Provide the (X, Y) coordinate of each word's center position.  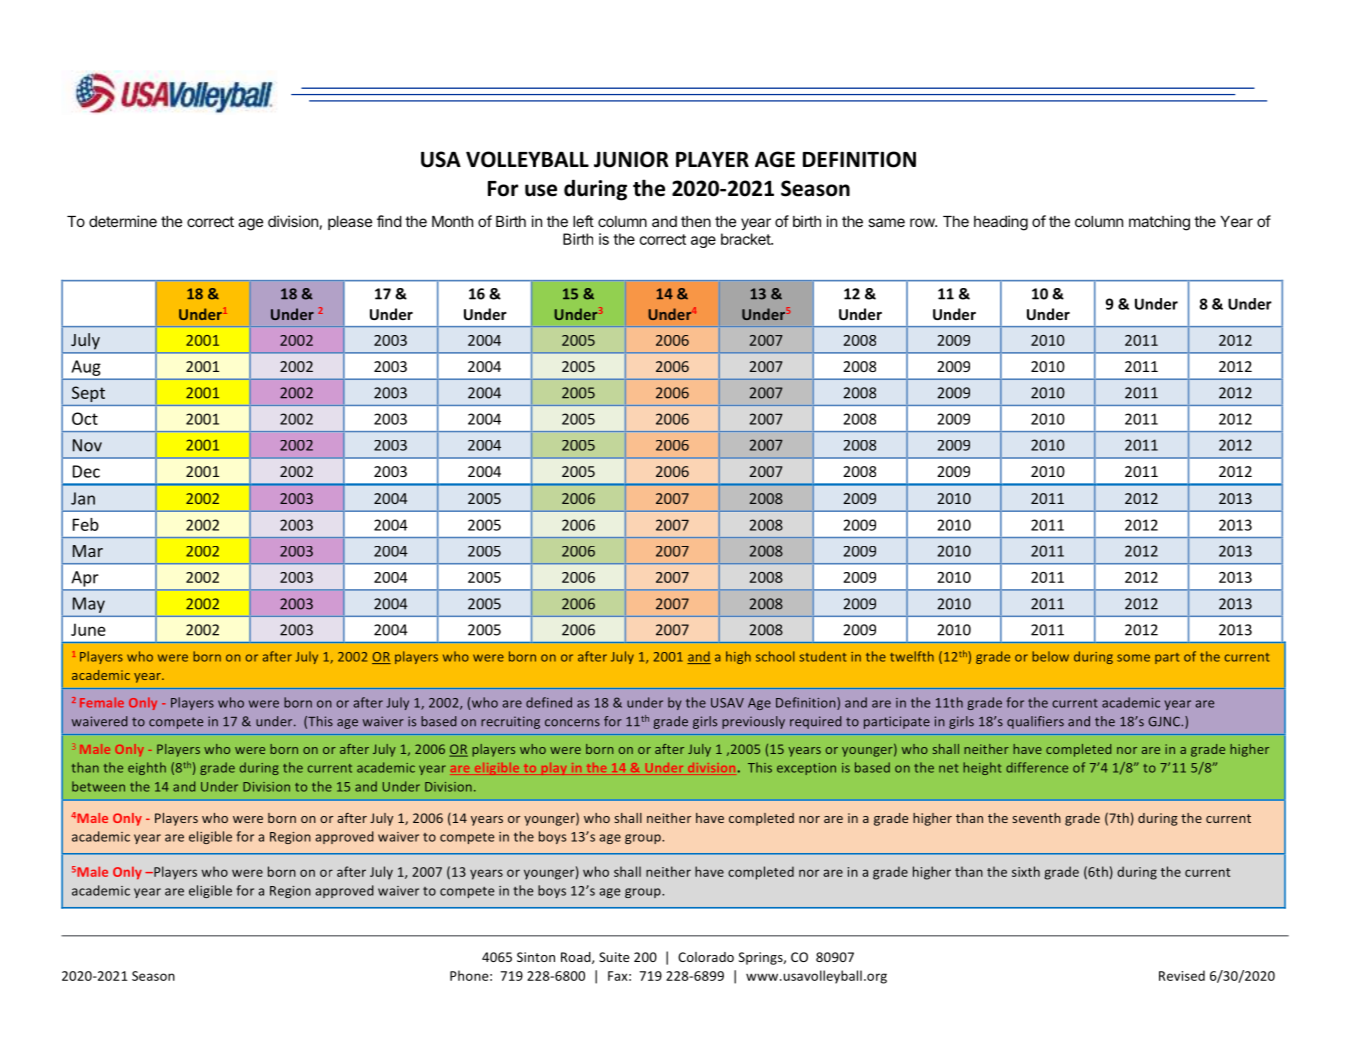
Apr (85, 579)
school (775, 656)
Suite (614, 957)
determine (123, 221)
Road (577, 958)
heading (1001, 223)
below (1050, 656)
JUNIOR (631, 159)
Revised (1182, 975)
